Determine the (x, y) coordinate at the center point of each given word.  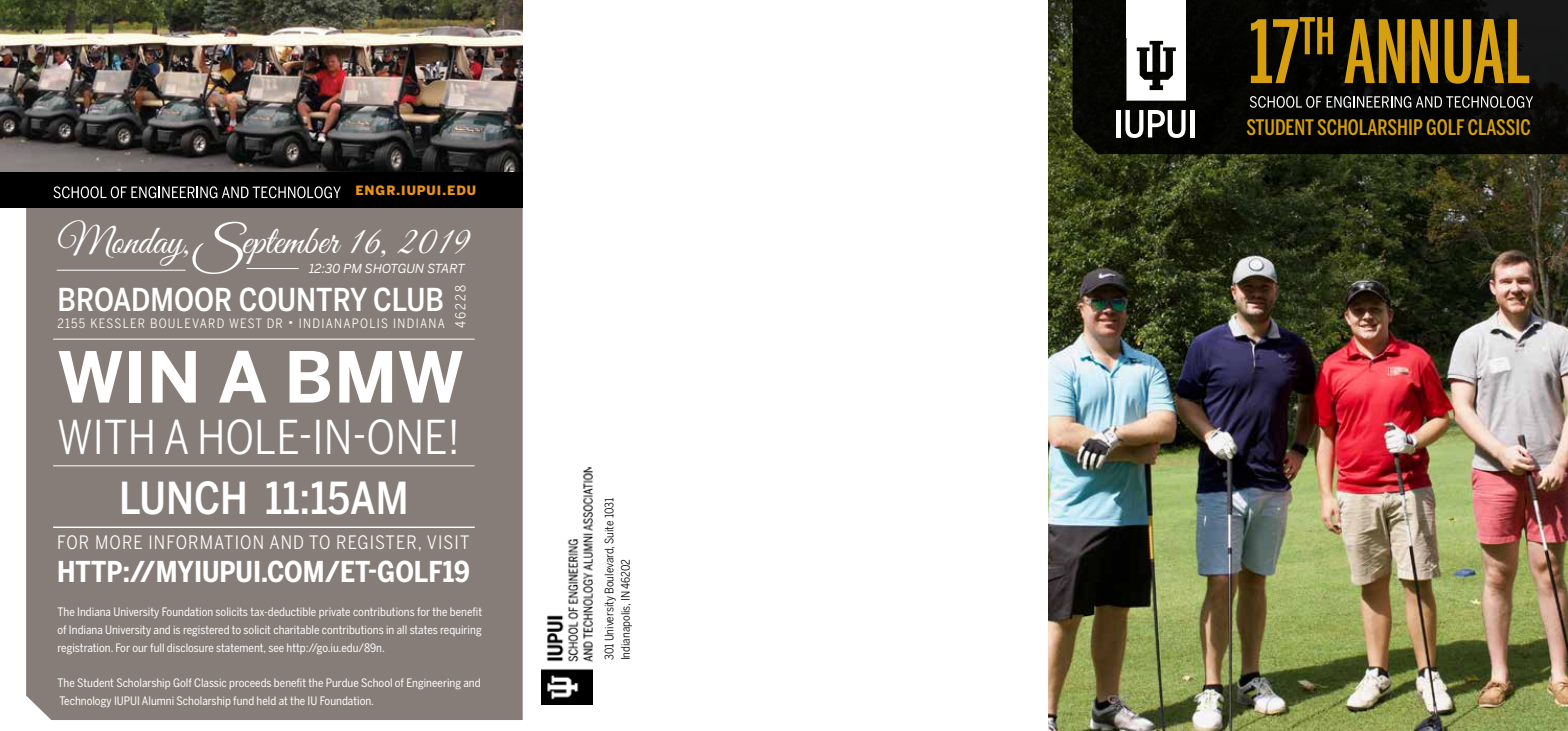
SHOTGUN (394, 268)
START (446, 268)
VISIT (448, 542)
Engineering (434, 683)
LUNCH (183, 498)
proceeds (250, 683)
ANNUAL (1437, 51)
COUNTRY (303, 299)
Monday (123, 243)
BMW (376, 377)
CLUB (408, 299)
